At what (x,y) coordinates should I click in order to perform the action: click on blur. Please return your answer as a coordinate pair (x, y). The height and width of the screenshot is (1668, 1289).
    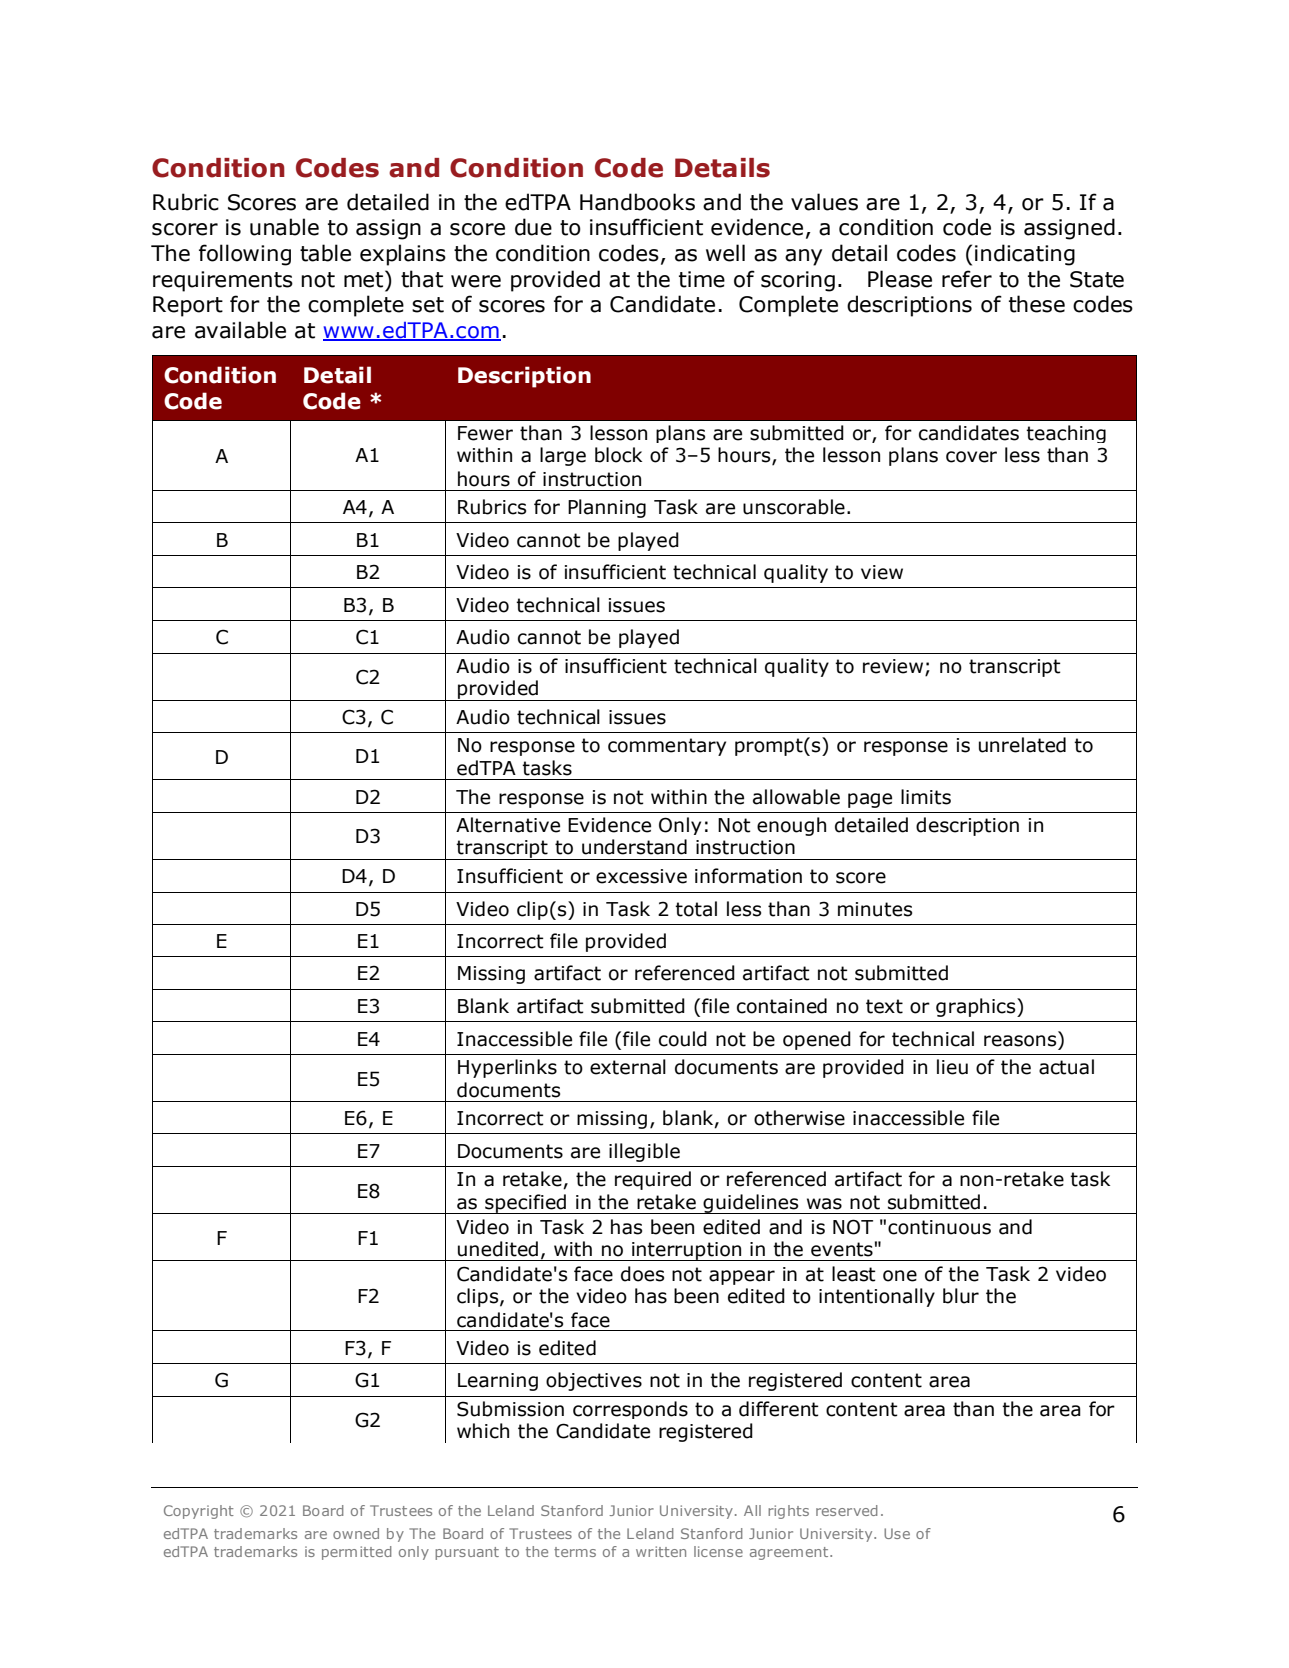
    Looking at the image, I should click on (961, 1296).
